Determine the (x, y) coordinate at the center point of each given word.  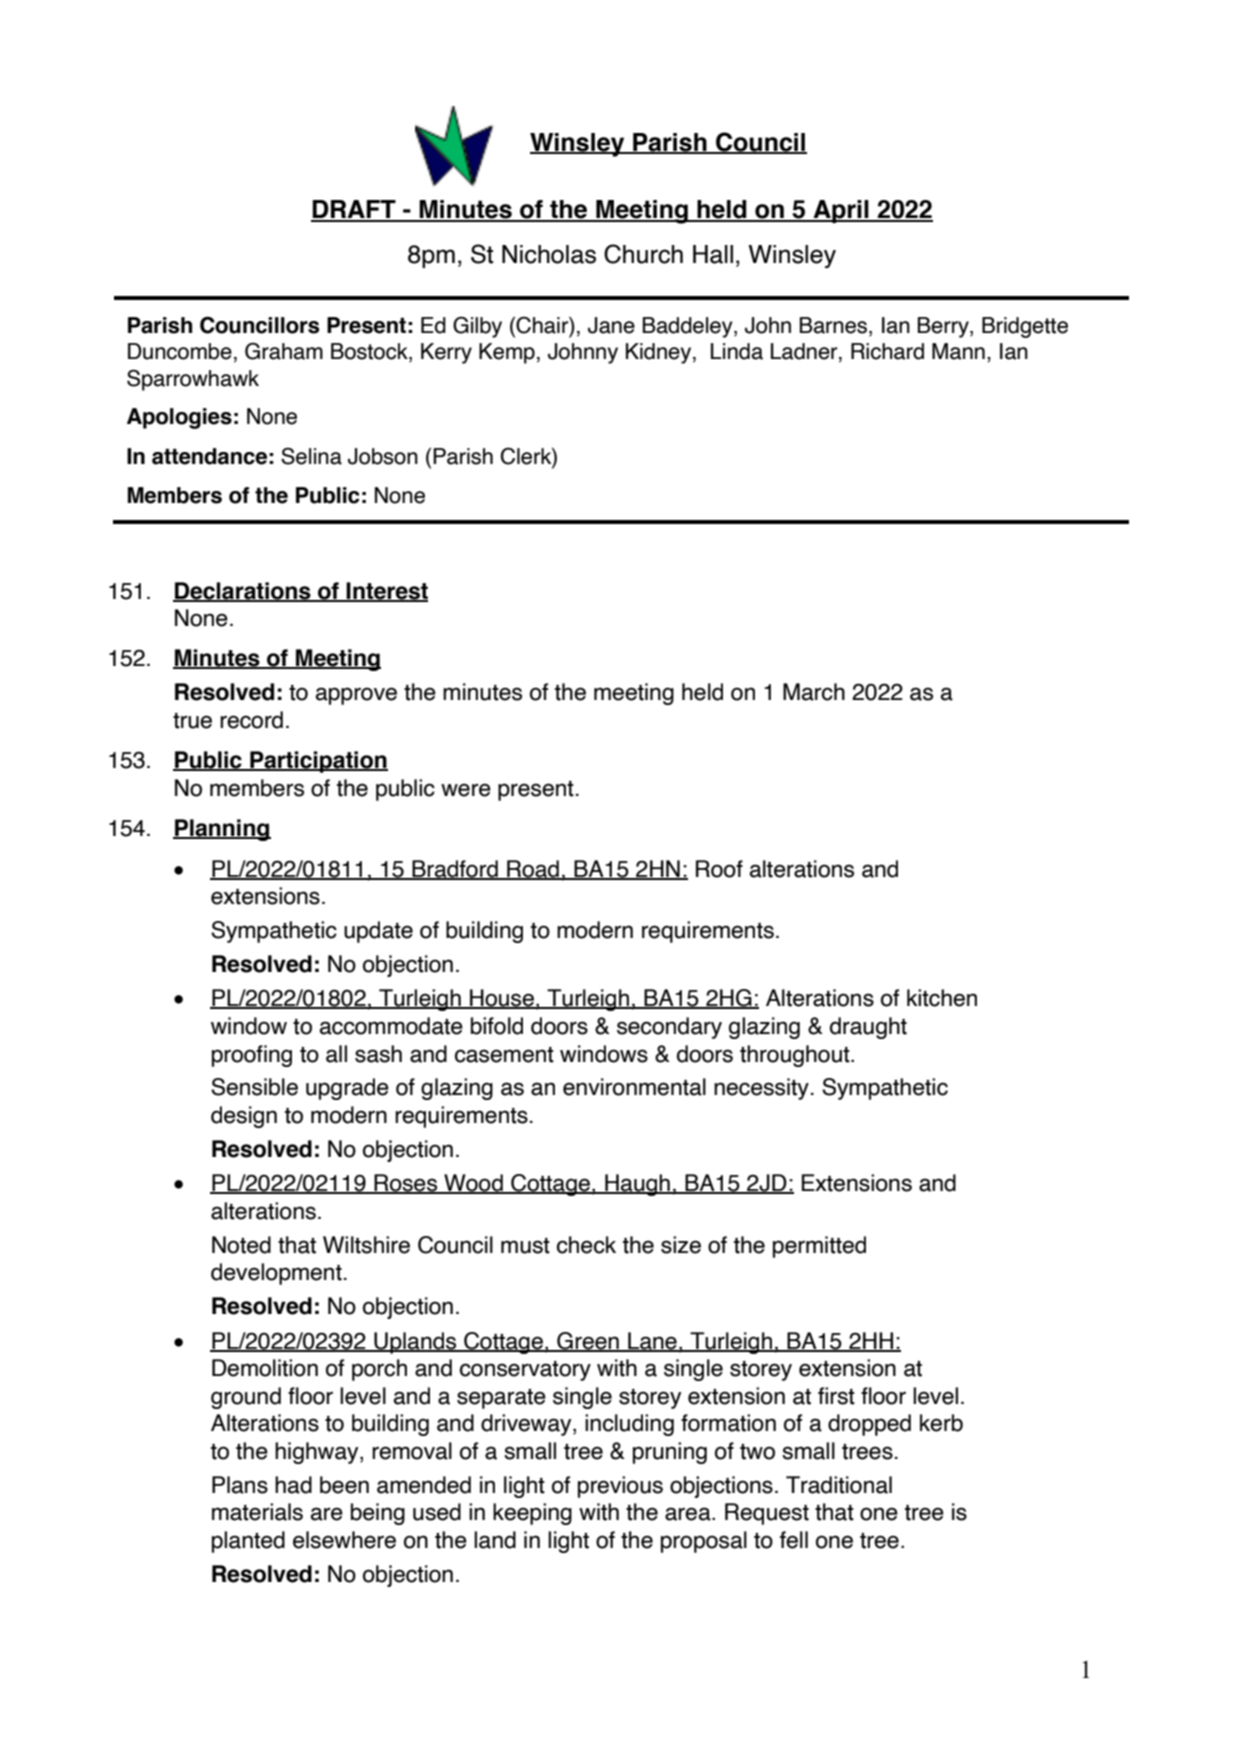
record (251, 720)
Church (643, 254)
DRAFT (354, 210)
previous (620, 1487)
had (293, 1485)
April (841, 211)
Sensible (254, 1087)
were (466, 790)
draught (868, 1028)
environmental (634, 1087)
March (814, 692)
